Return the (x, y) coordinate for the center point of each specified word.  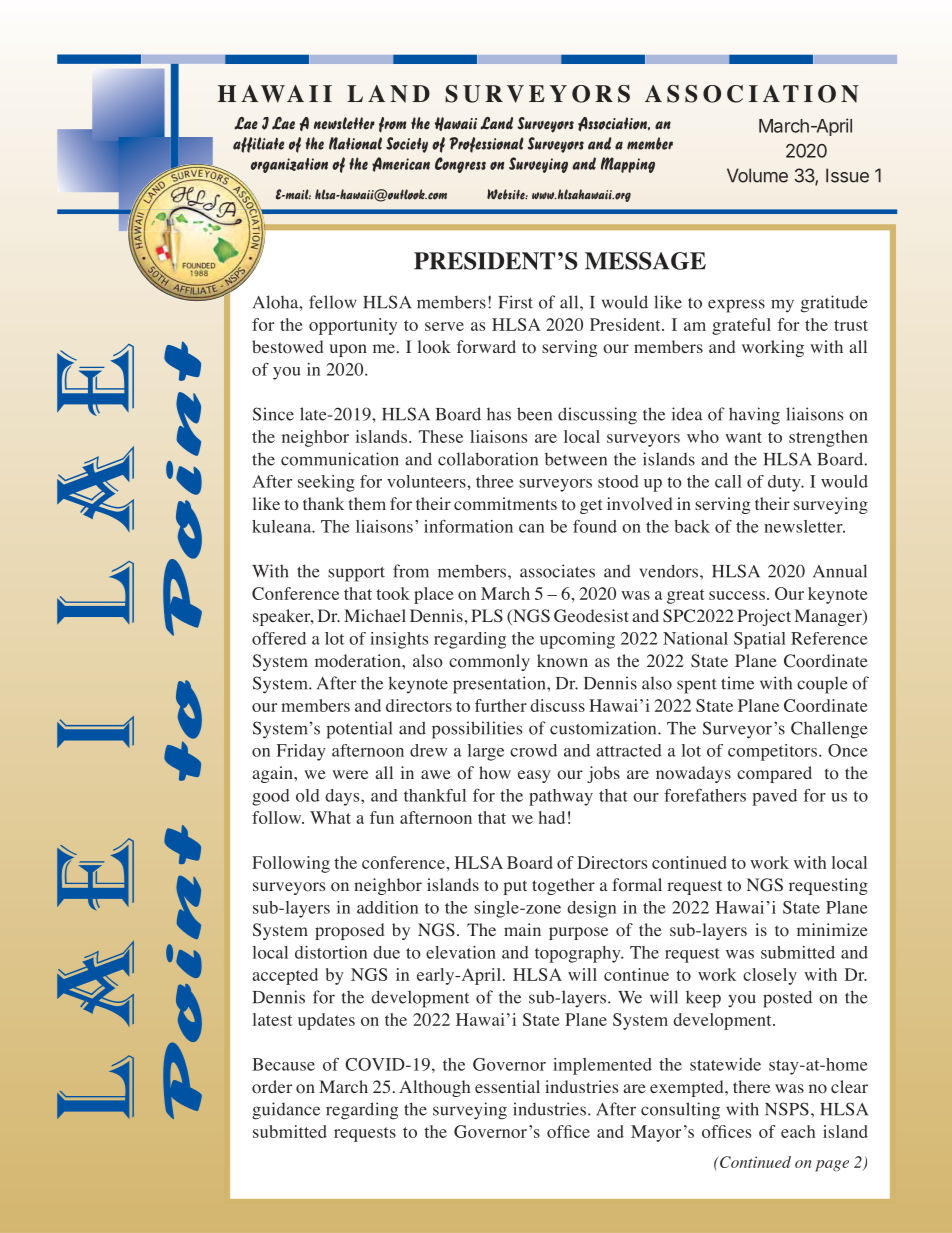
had (552, 817)
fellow (333, 302)
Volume (757, 175)
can (531, 528)
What (330, 817)
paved (774, 797)
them (367, 503)
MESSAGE (645, 261)
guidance (286, 1111)
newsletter (804, 526)
